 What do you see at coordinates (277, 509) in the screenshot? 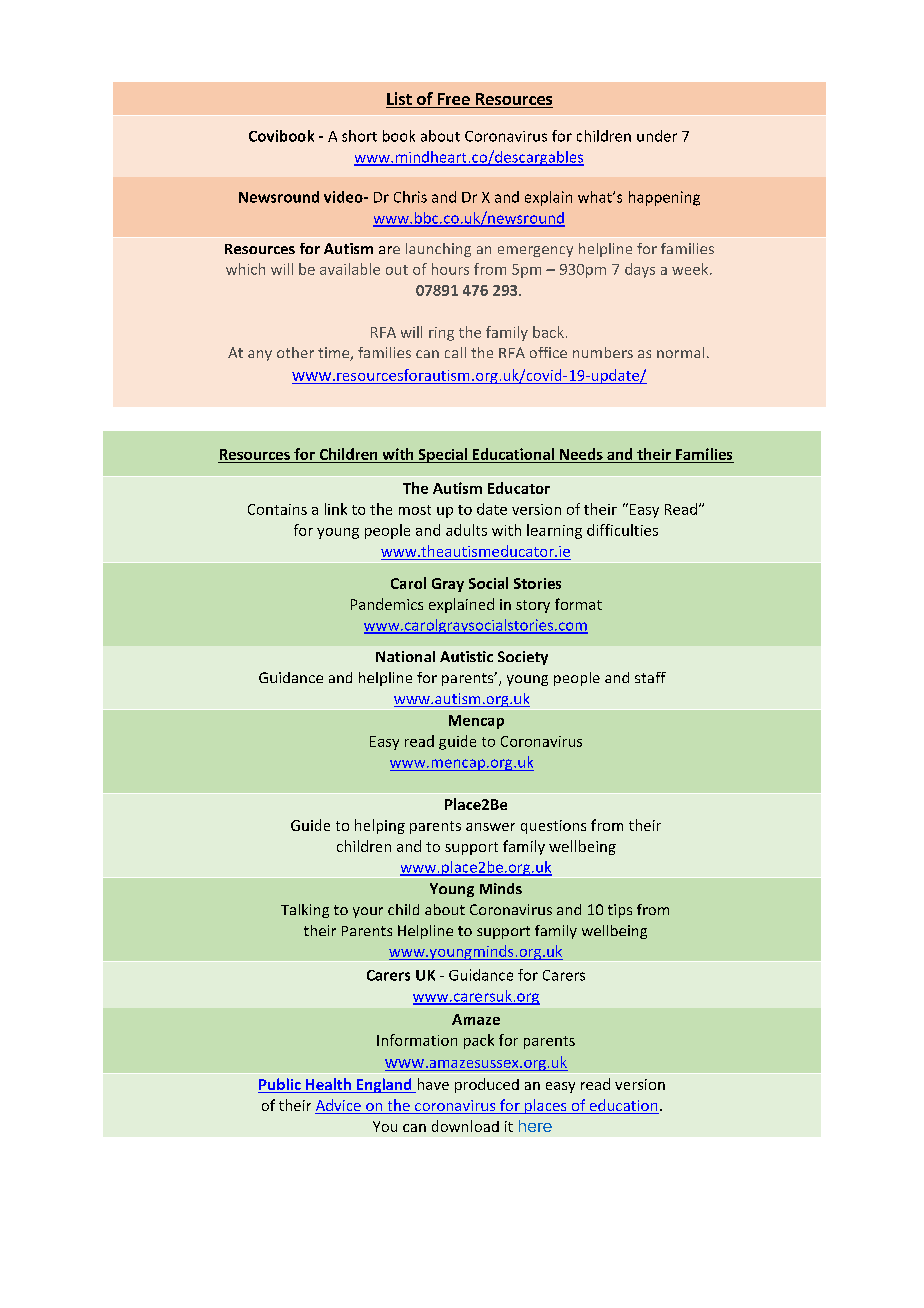
I see `Contains` at bounding box center [277, 509].
